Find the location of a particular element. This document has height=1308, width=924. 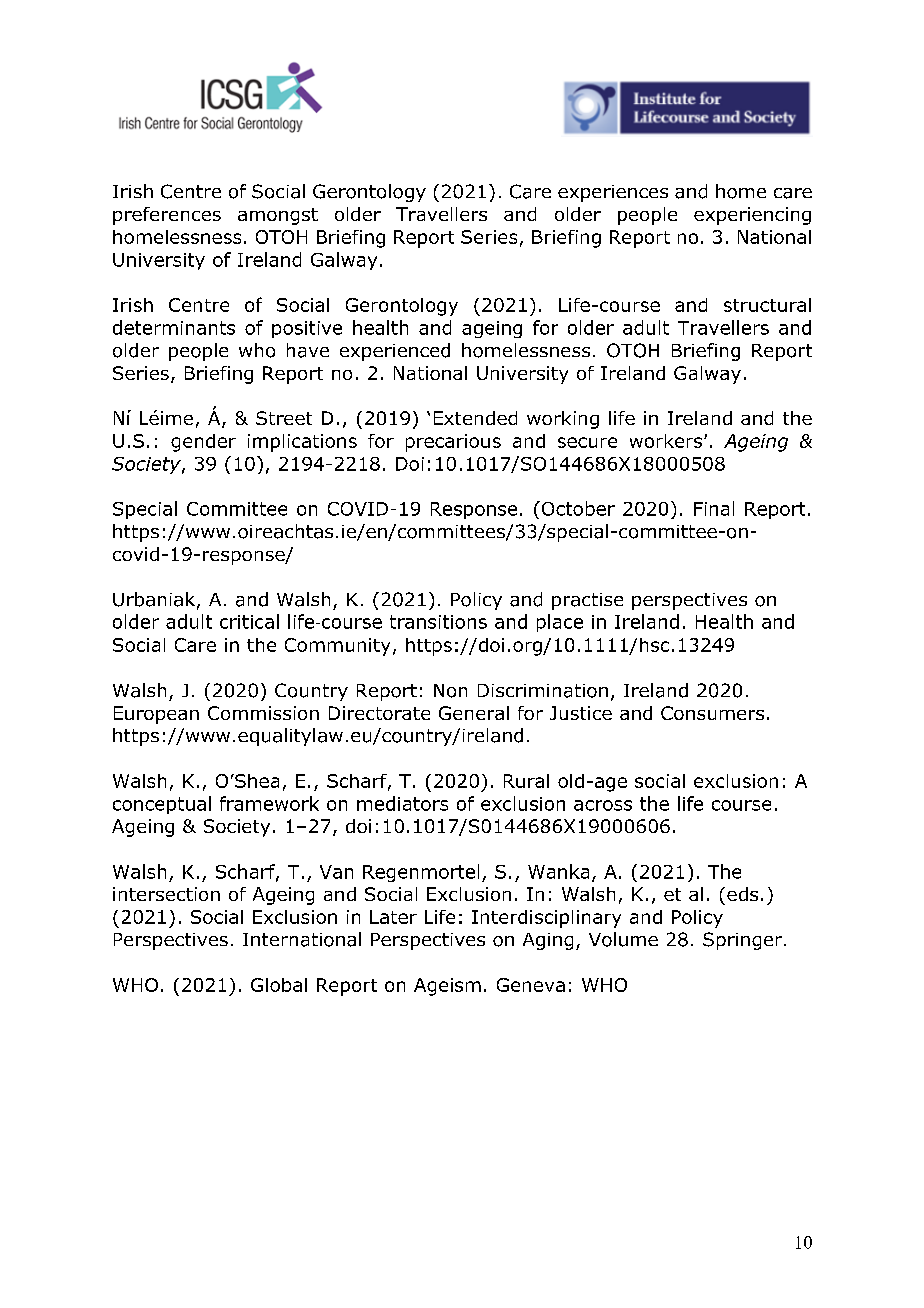

practise is located at coordinates (587, 601).
